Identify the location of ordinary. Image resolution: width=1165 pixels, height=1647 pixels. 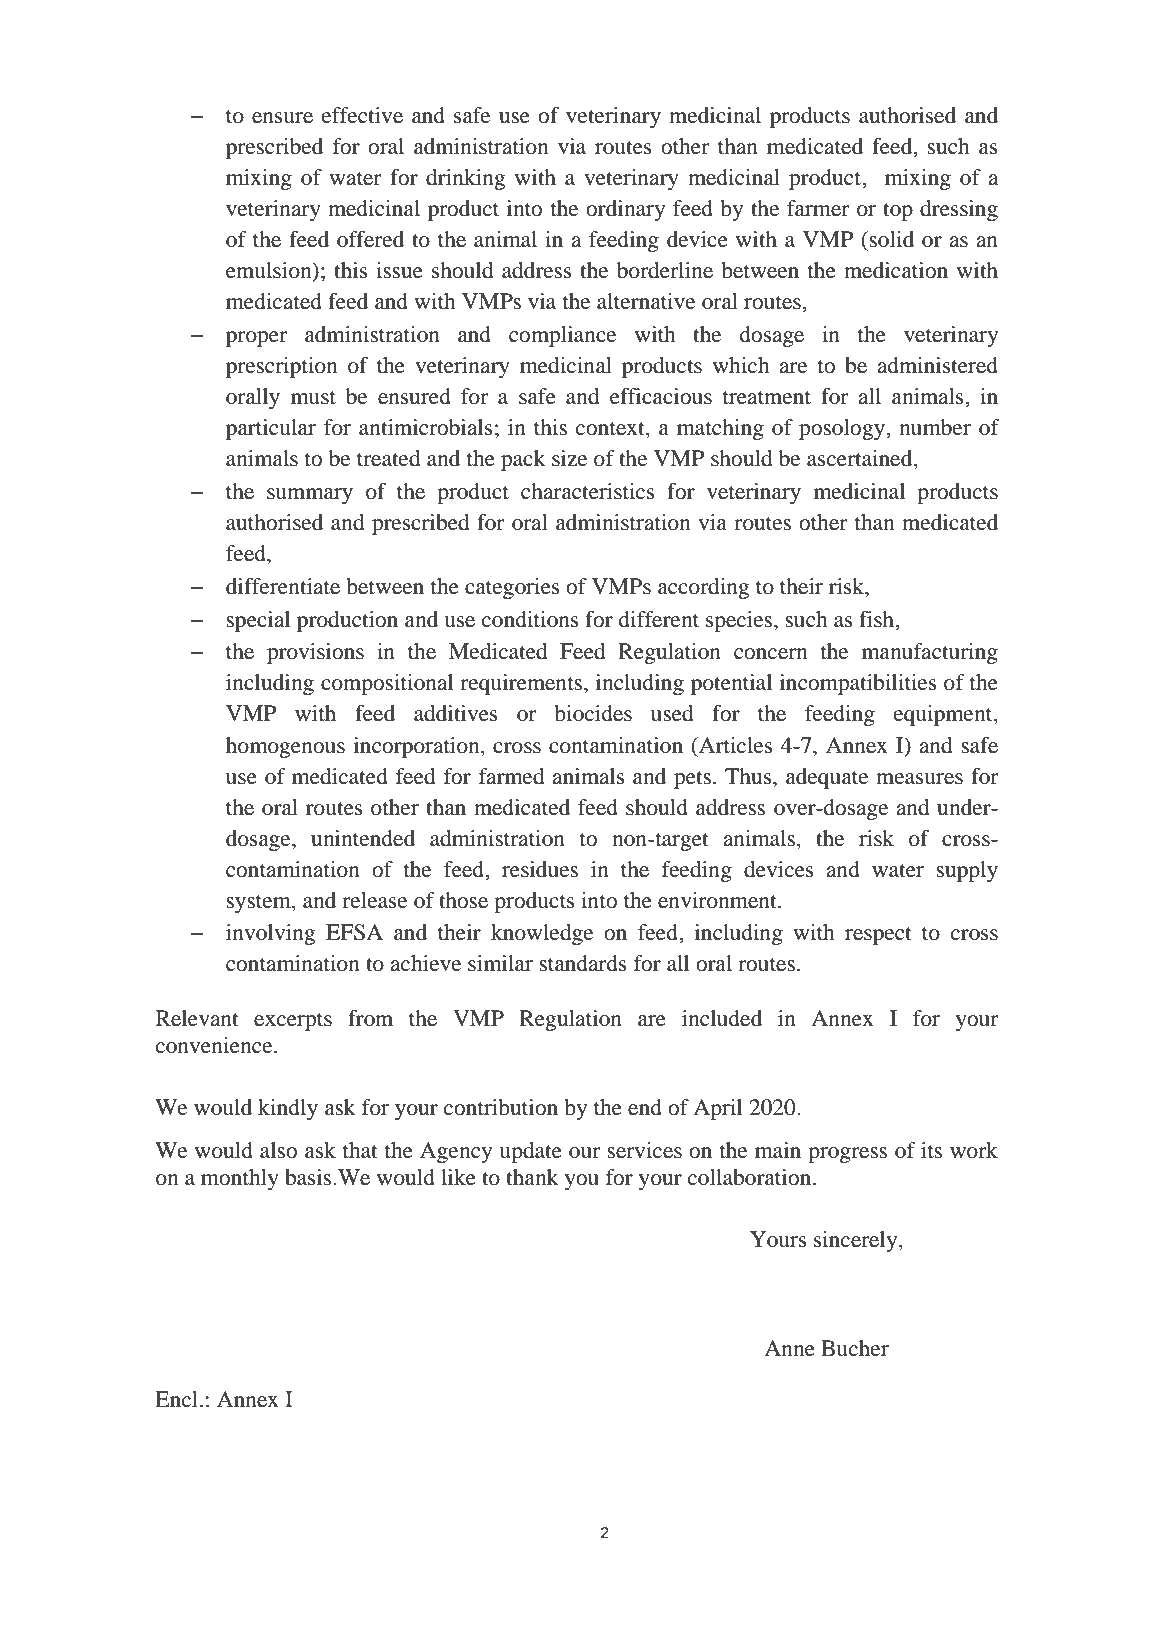
(625, 210).
